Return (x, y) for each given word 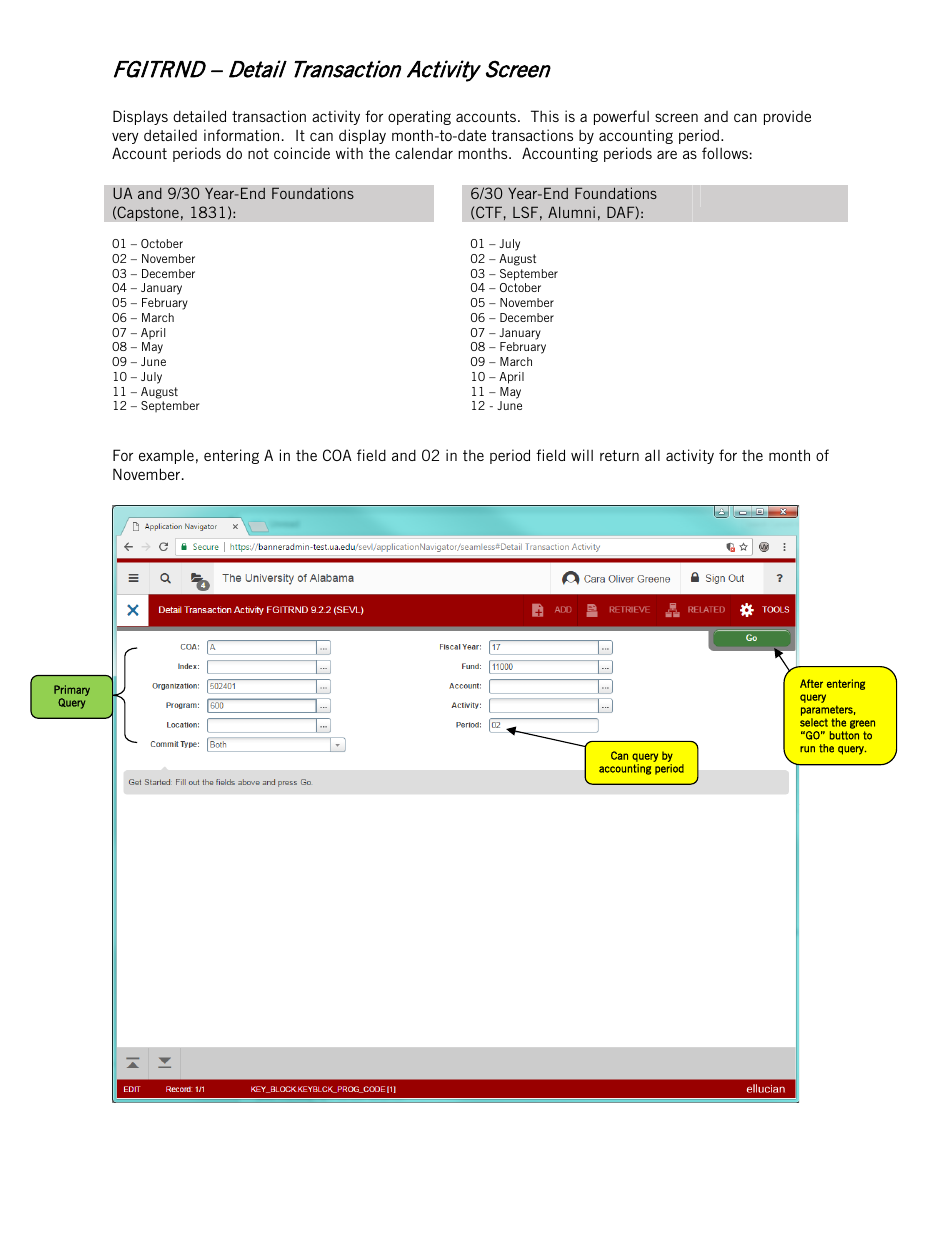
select (814, 722)
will (582, 455)
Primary (72, 690)
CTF (489, 212)
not (258, 153)
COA (337, 455)
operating (419, 117)
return (619, 455)
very (125, 138)
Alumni (571, 212)
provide (787, 117)
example (166, 456)
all (652, 455)
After (811, 683)
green (862, 724)
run (807, 749)
